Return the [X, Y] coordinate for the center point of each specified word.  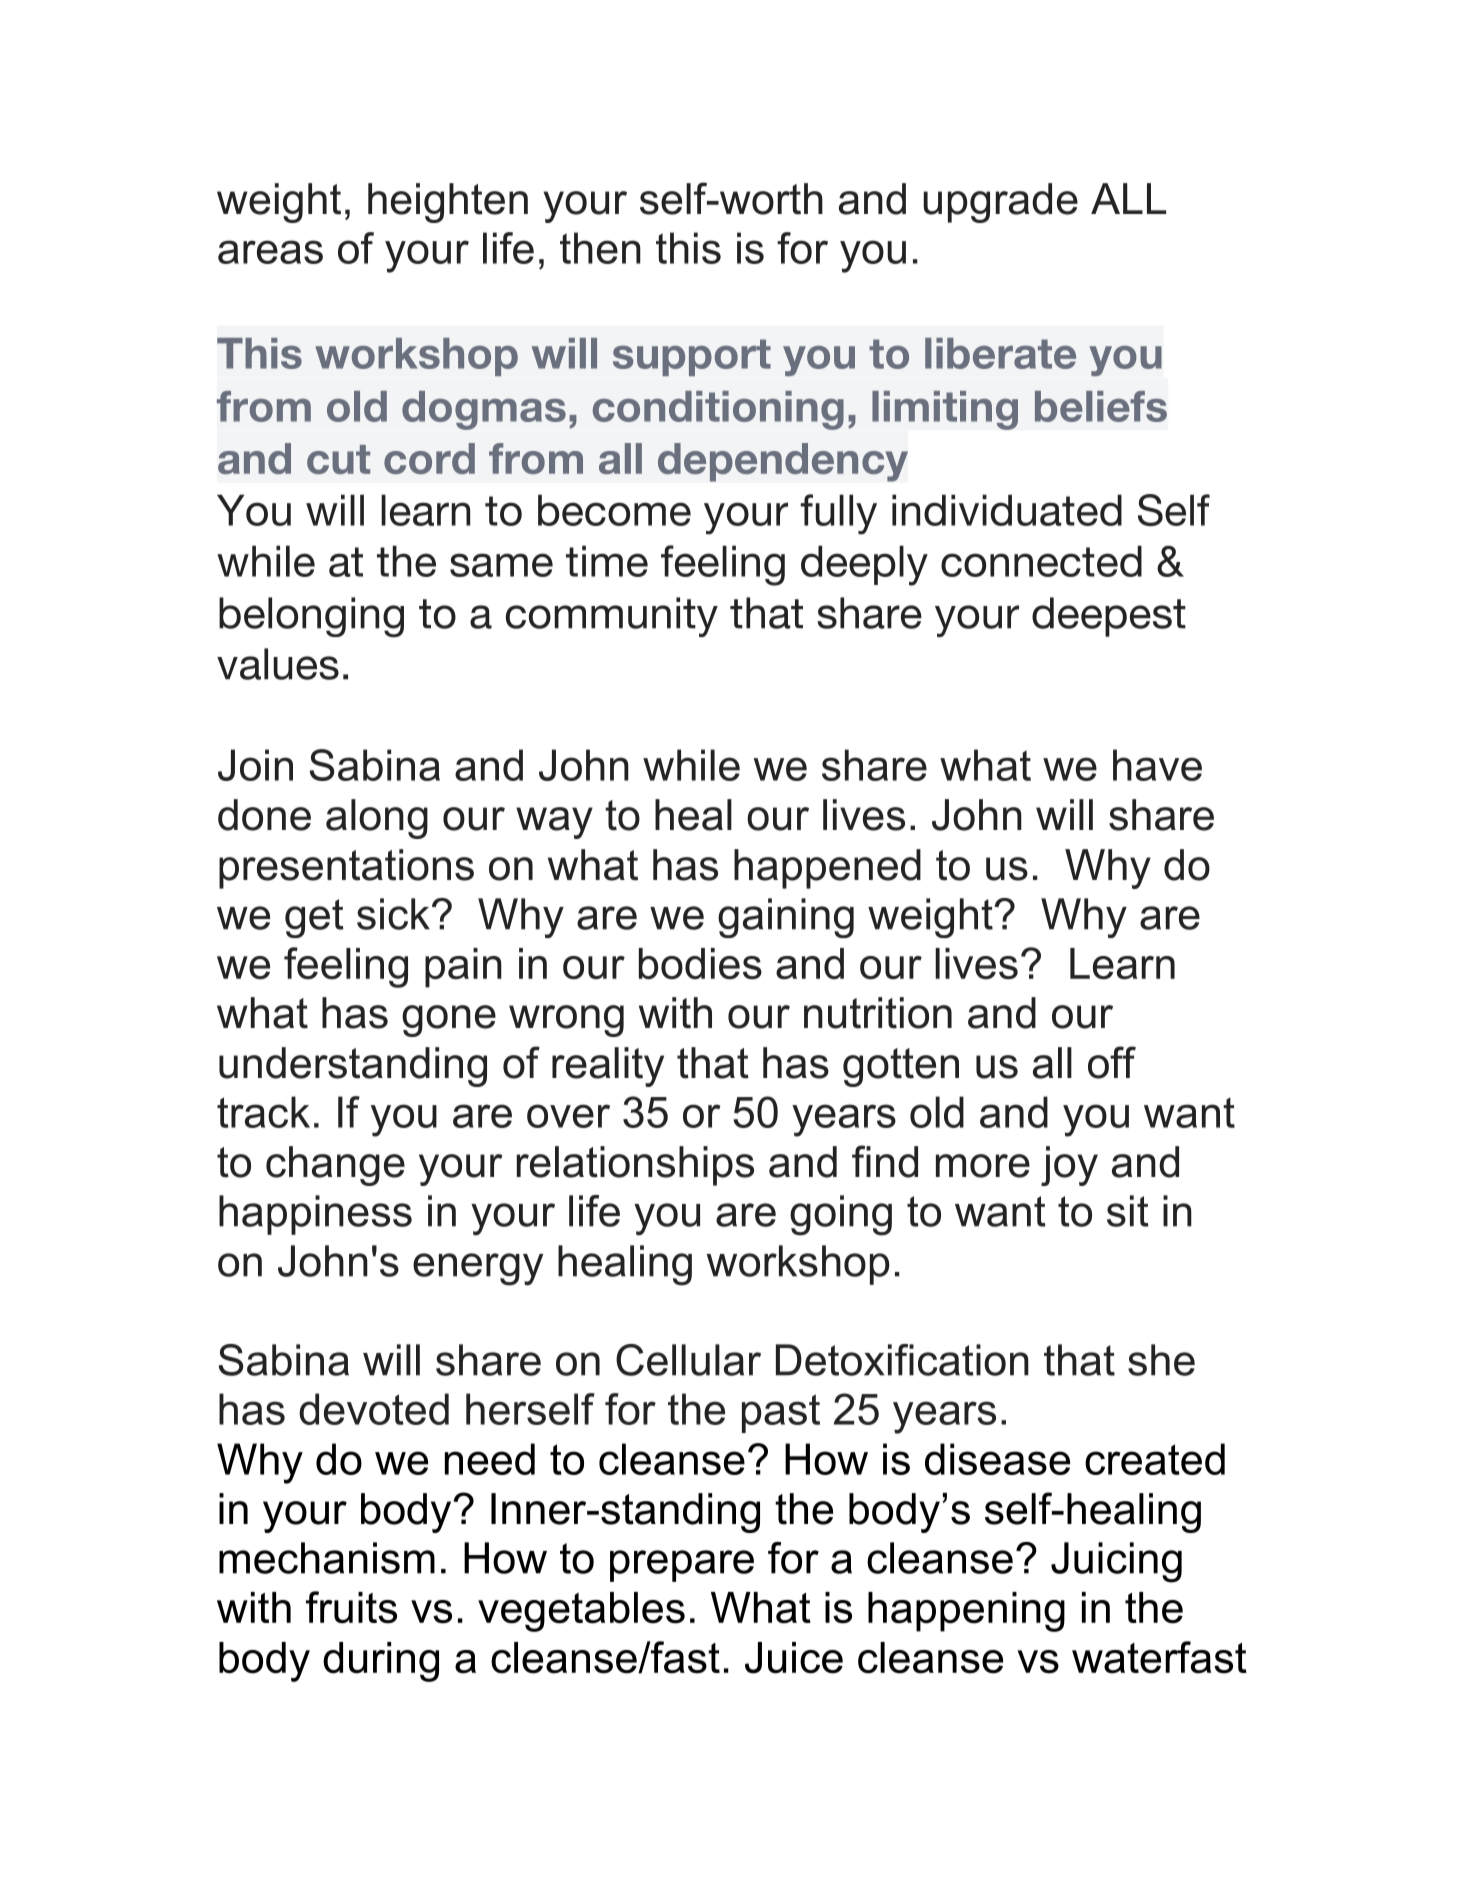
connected [1041, 561]
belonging [311, 617]
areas [270, 252]
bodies [700, 964]
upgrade [1000, 203]
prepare [682, 1566]
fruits [351, 1607]
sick [393, 914]
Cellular [688, 1360]
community [612, 617]
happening [966, 1612]
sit [1128, 1211]
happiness [315, 1215]
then [600, 248]
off [1112, 1062]
